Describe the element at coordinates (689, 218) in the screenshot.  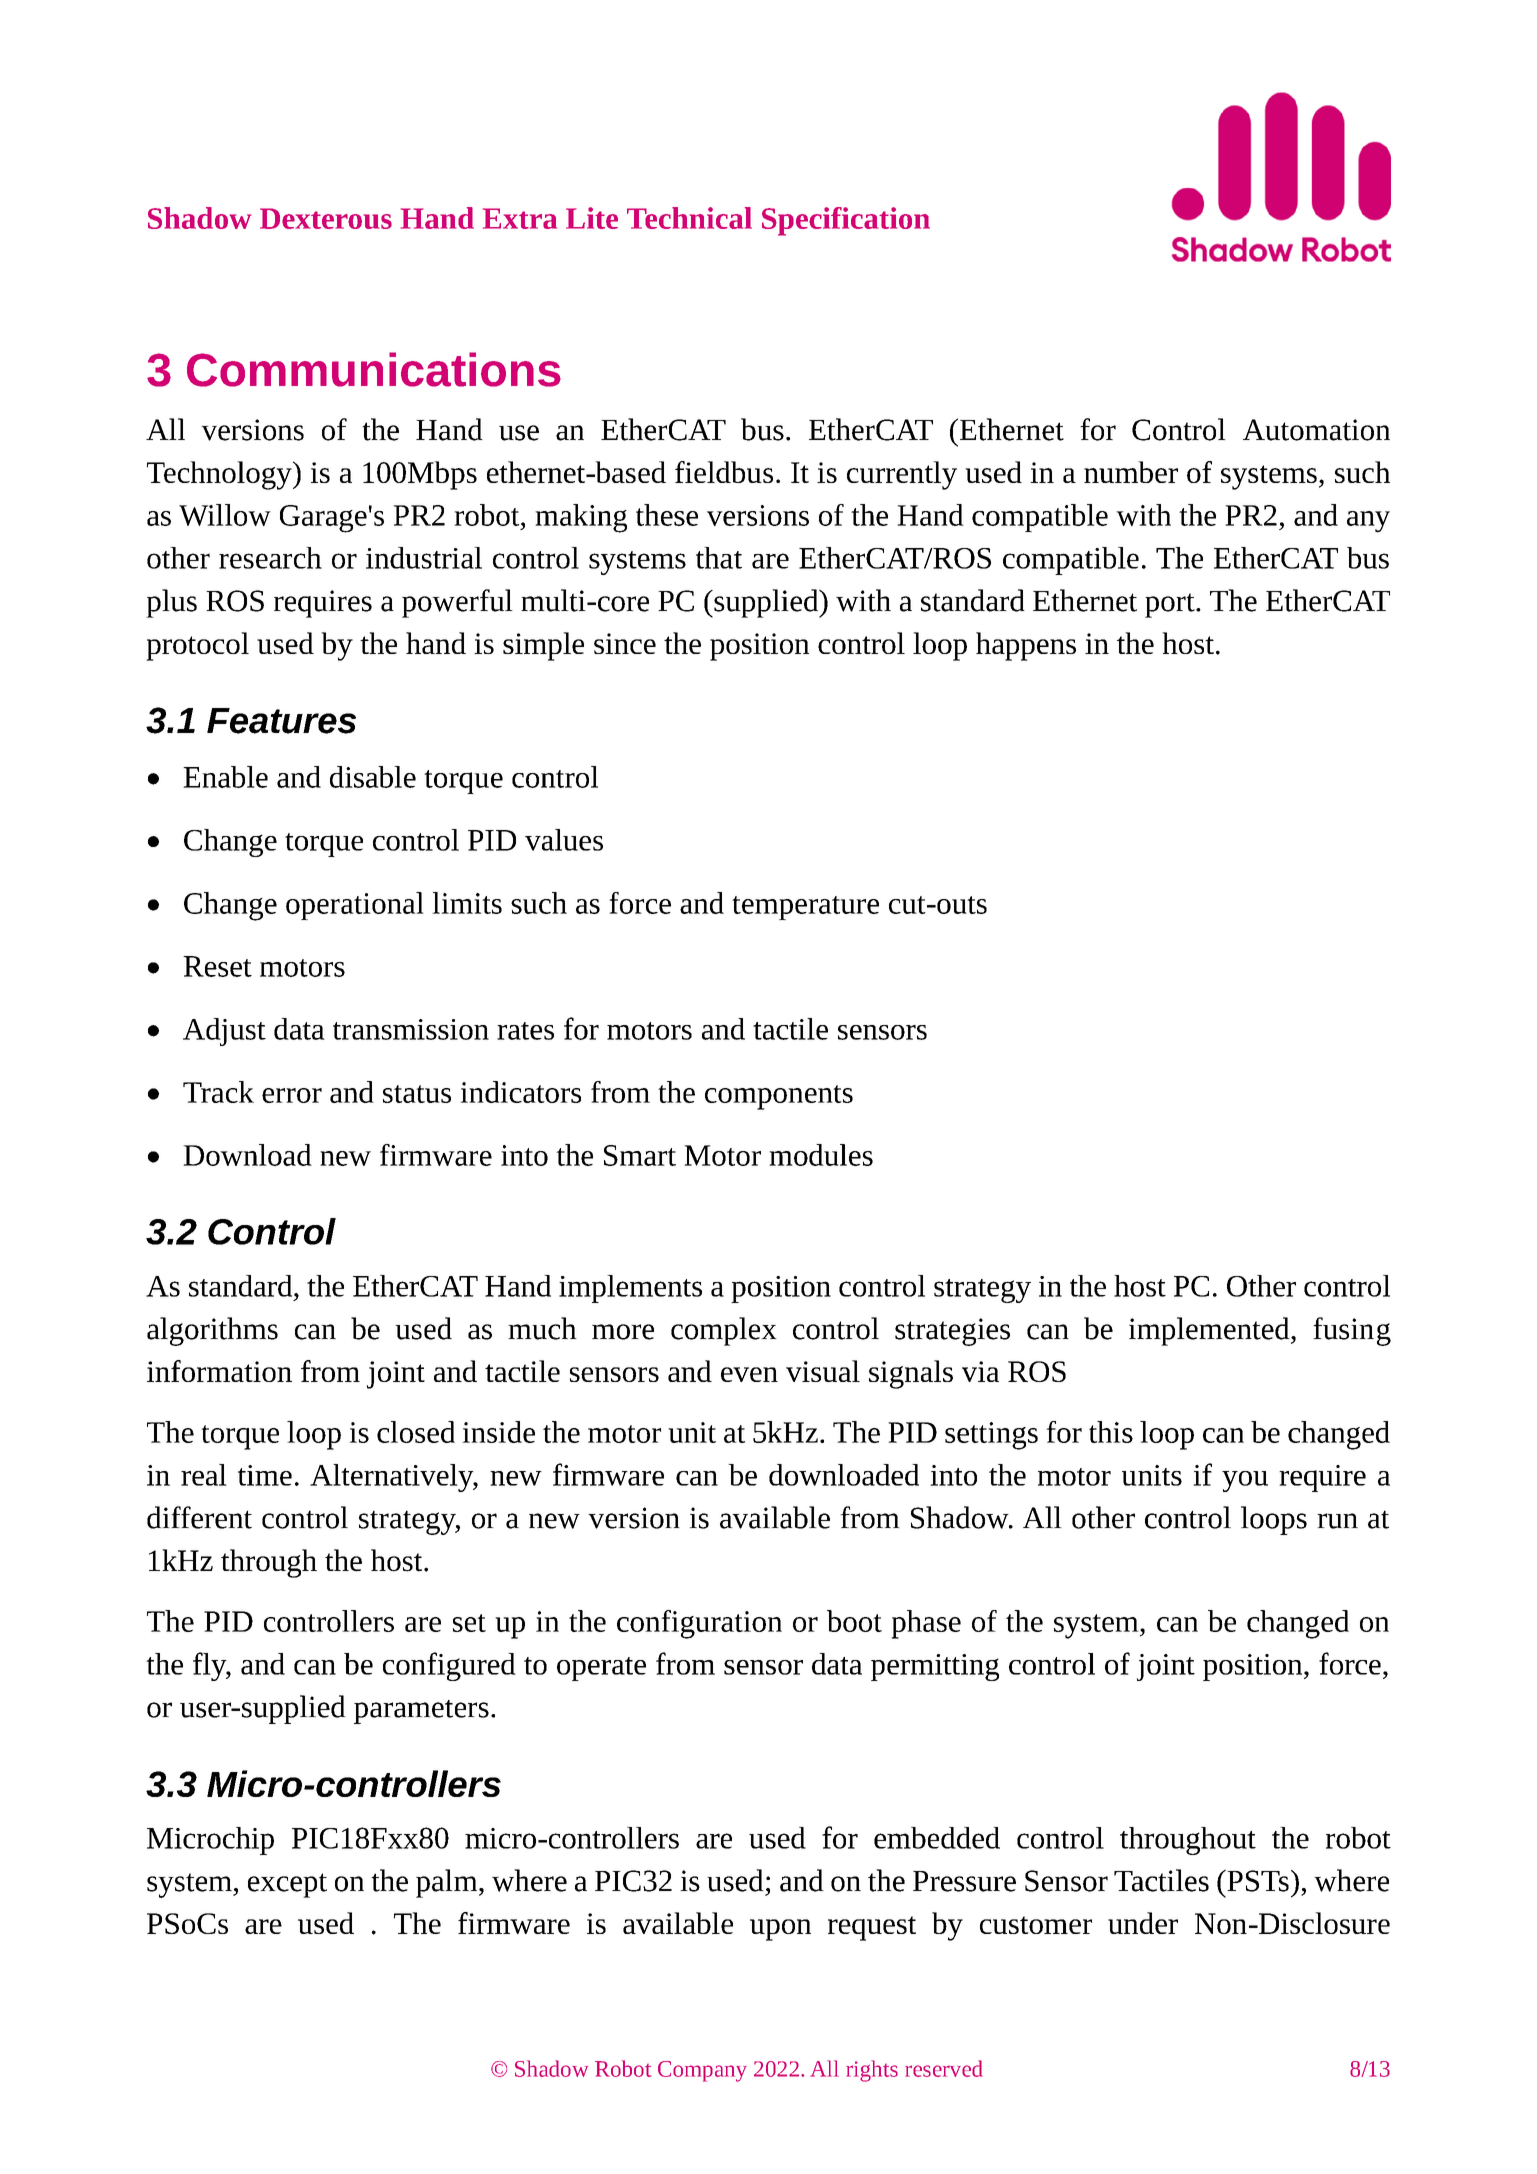
I see `Technical` at that location.
